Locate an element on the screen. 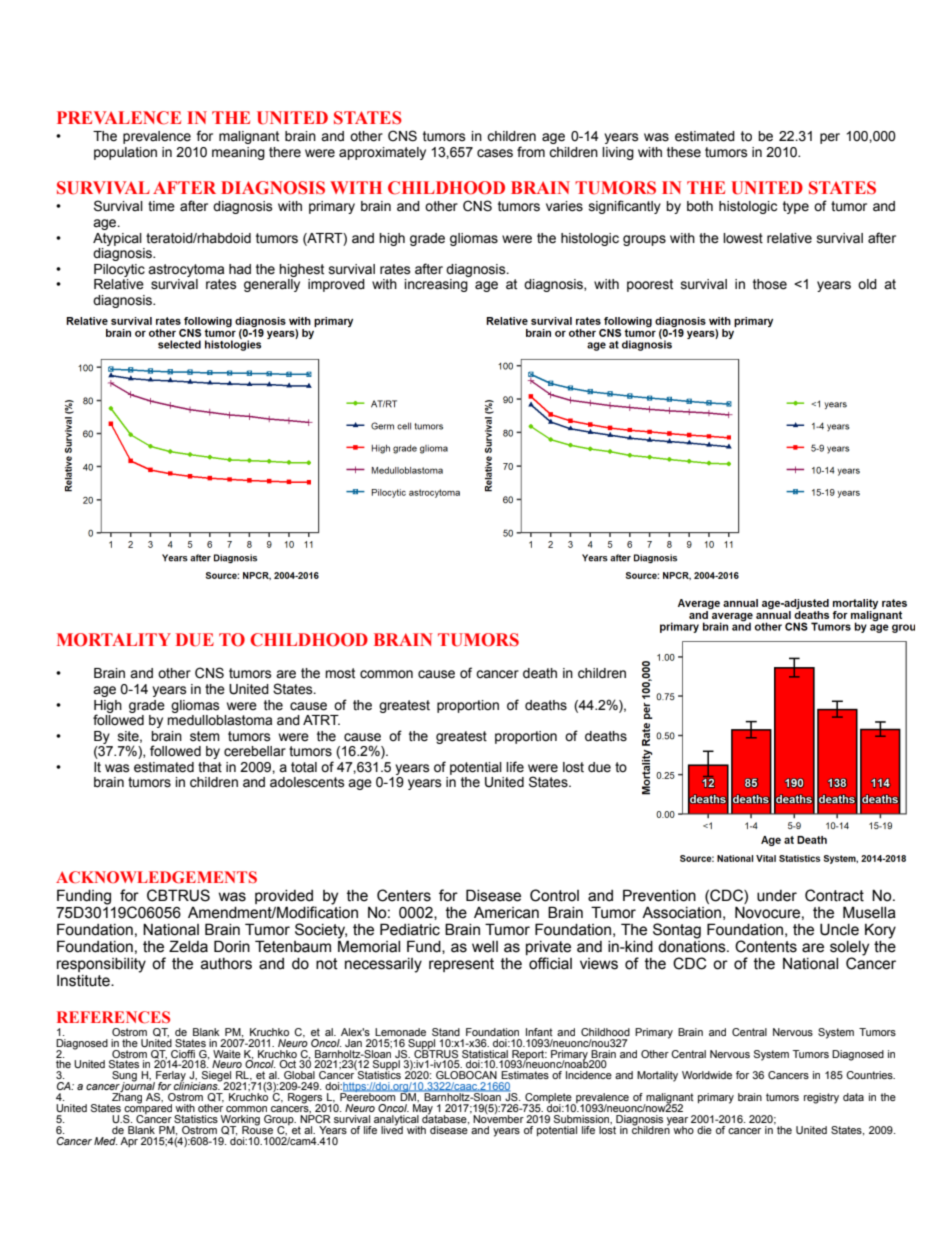 The height and width of the screenshot is (1233, 952). REFERENCES is located at coordinates (113, 1017).
